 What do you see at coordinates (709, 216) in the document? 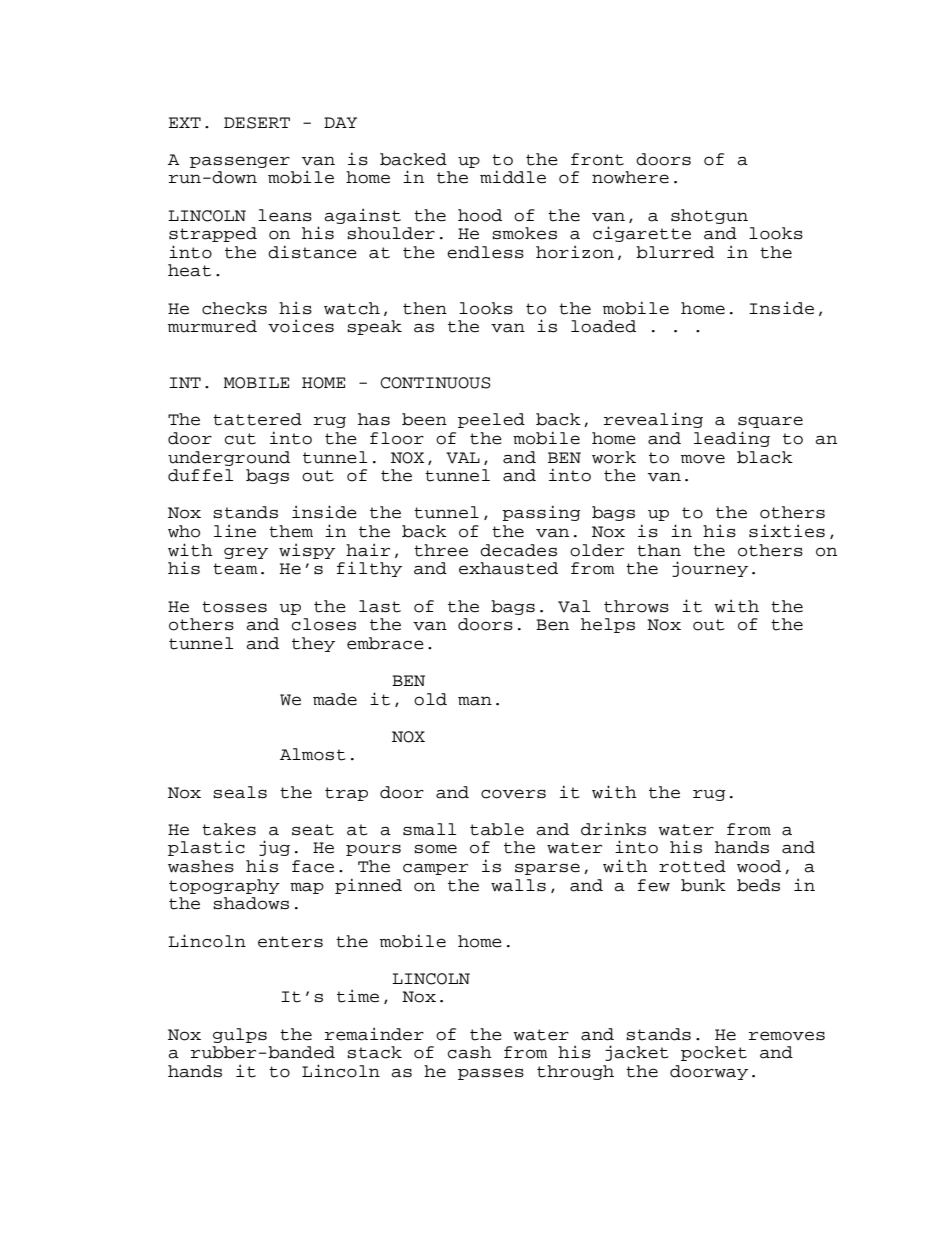
I see `shotgun` at bounding box center [709, 216].
